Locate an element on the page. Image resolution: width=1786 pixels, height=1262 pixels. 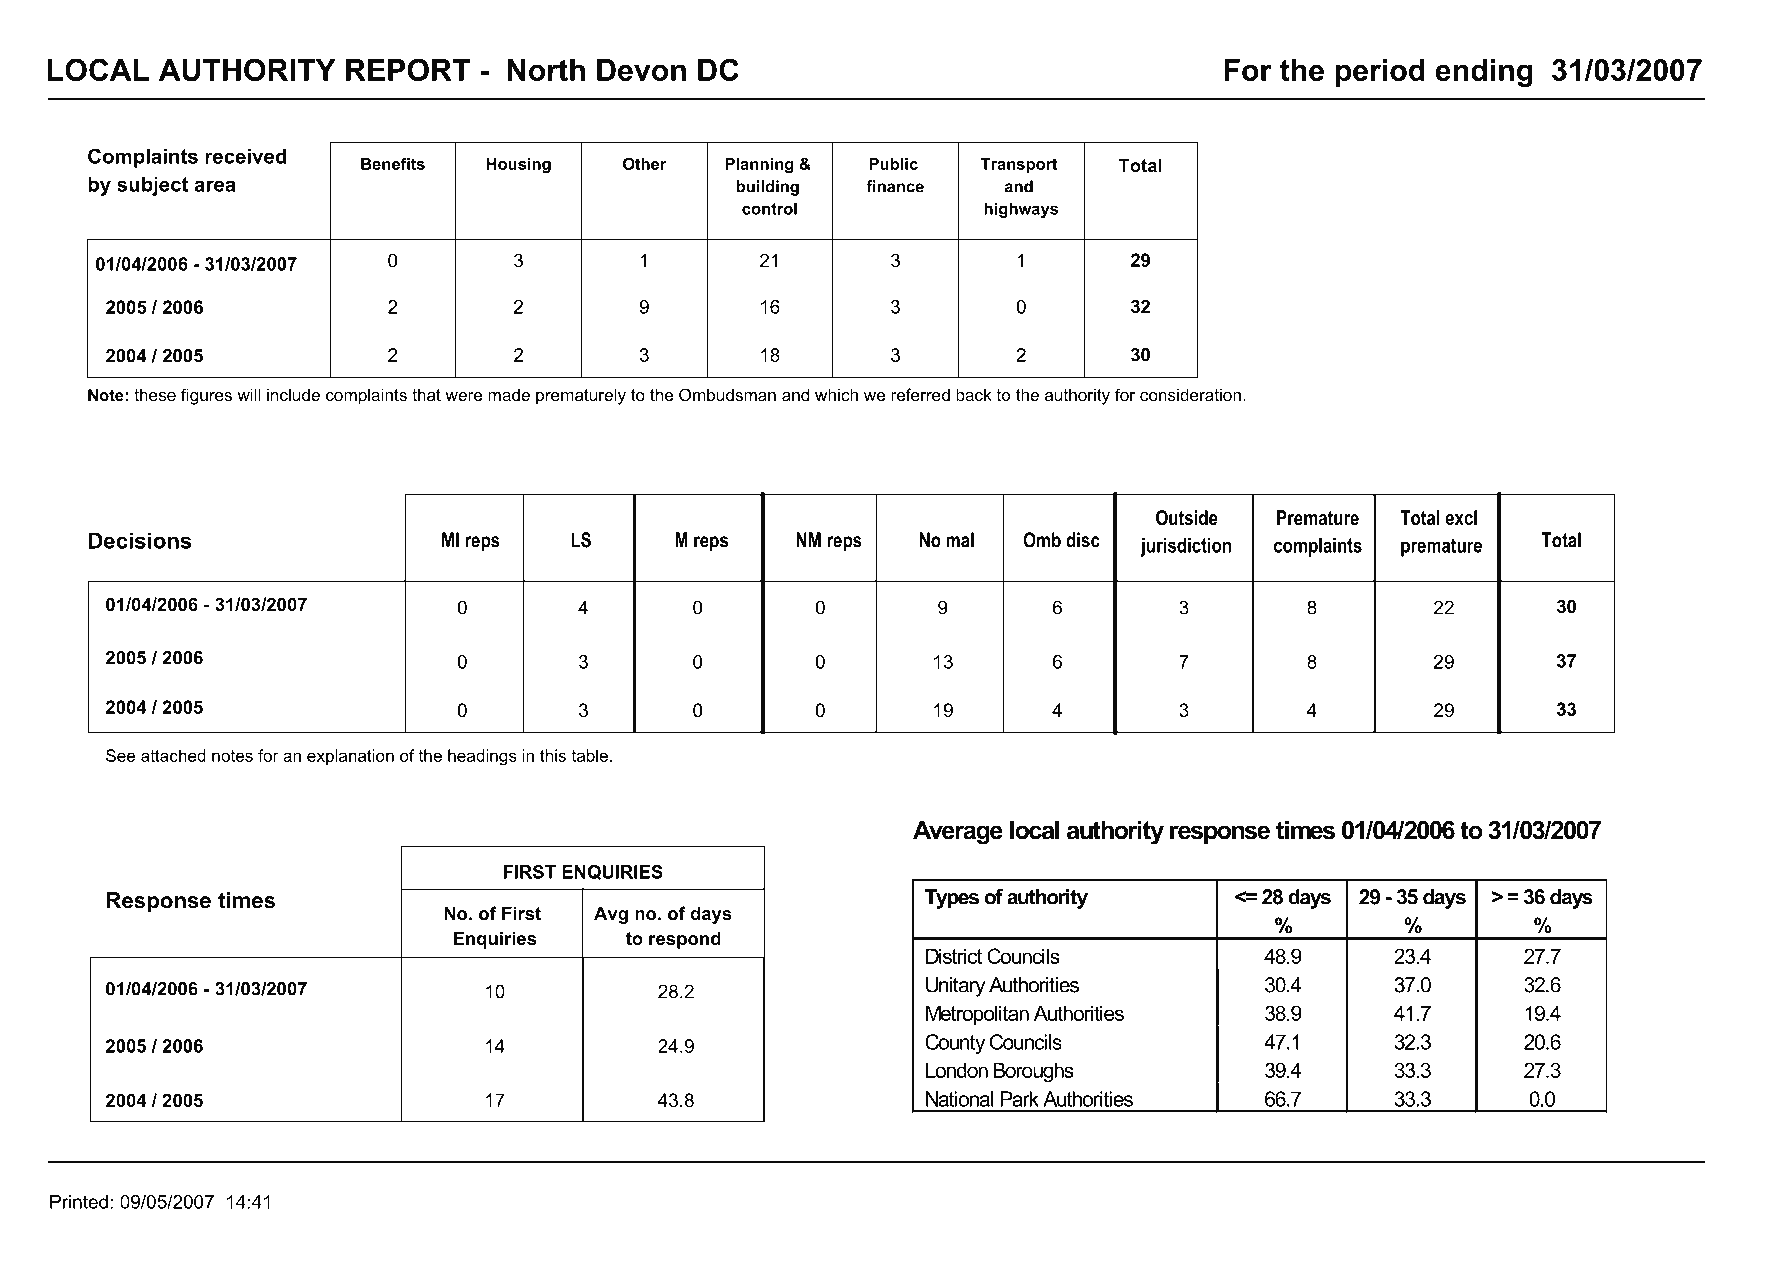
Decisions is located at coordinates (140, 540).
